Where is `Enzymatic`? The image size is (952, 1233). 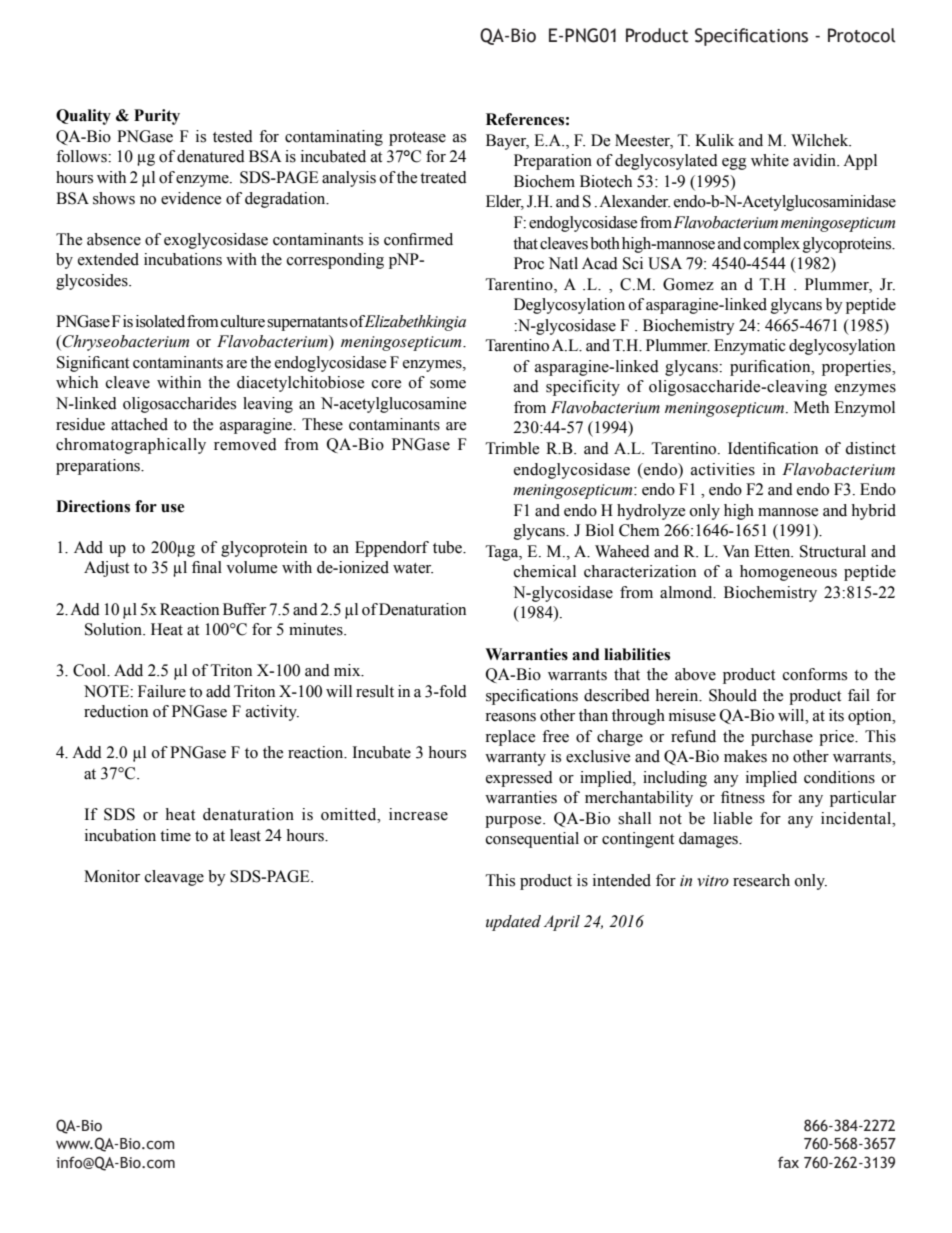
Enzymatic is located at coordinates (750, 347).
